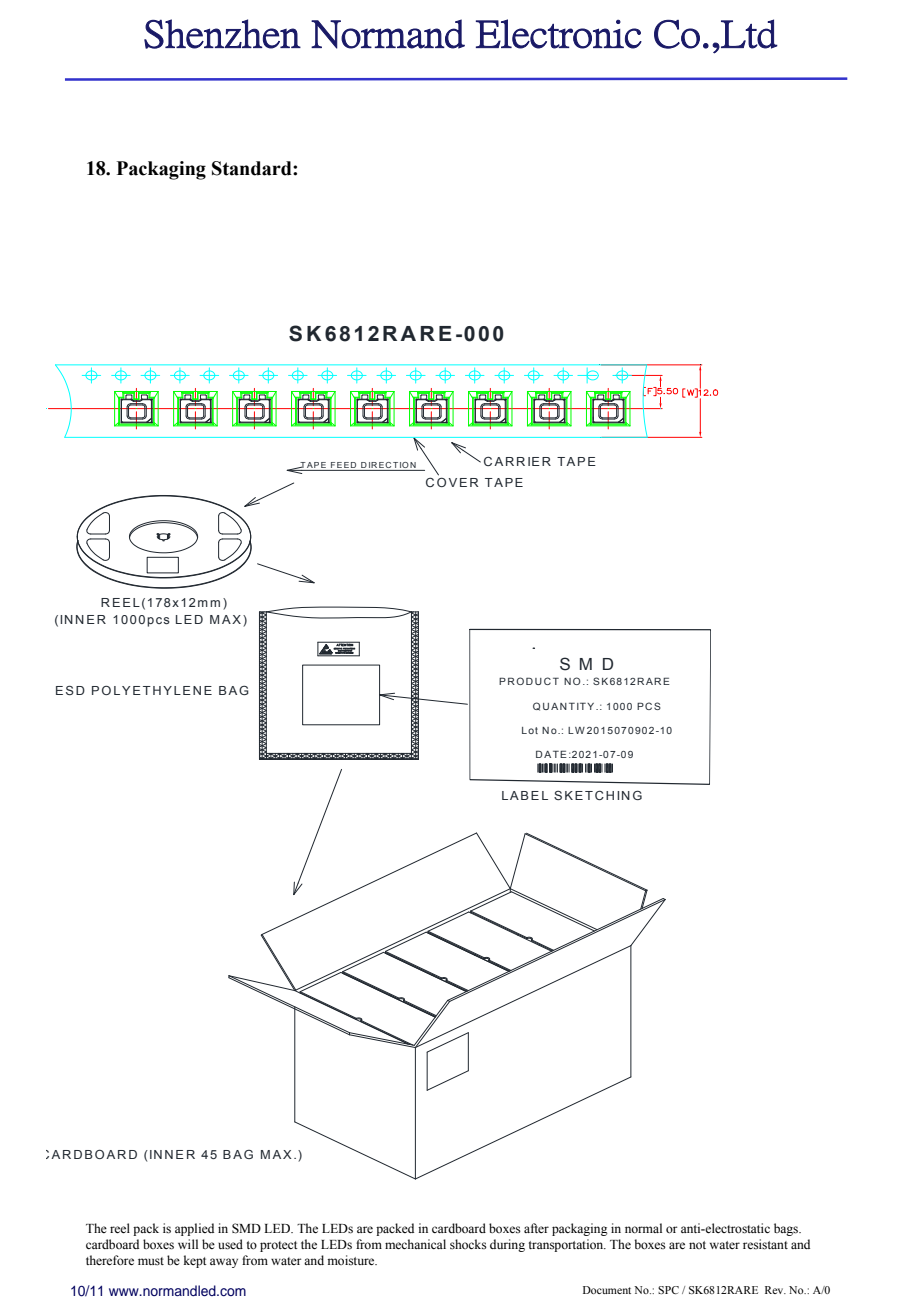  Describe the element at coordinates (70, 690) in the screenshot. I see `ESD` at that location.
